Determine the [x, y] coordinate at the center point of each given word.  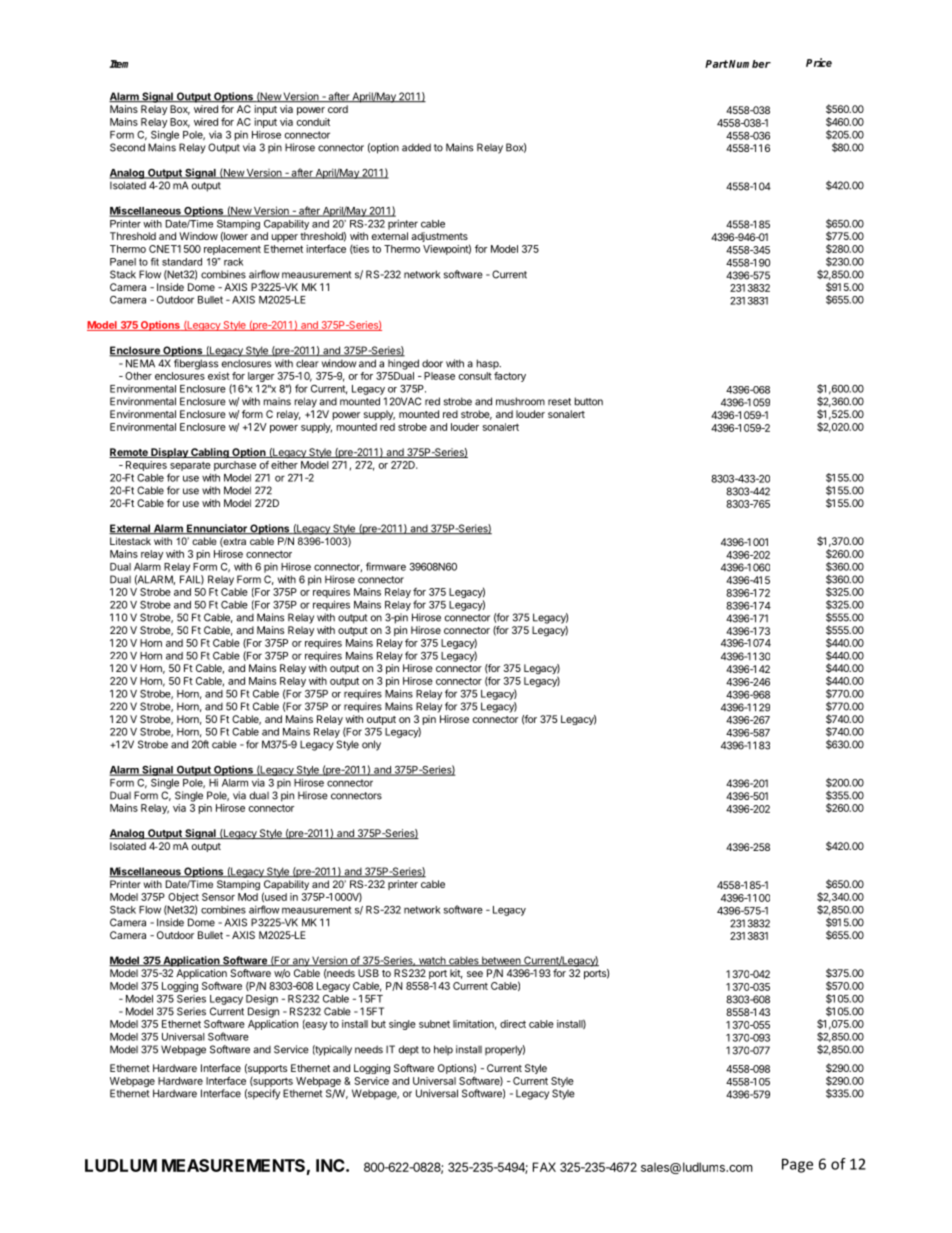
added [416, 147]
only [371, 745]
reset [559, 402]
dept [409, 1050]
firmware [386, 566]
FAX [544, 1167]
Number [750, 64]
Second [127, 147]
